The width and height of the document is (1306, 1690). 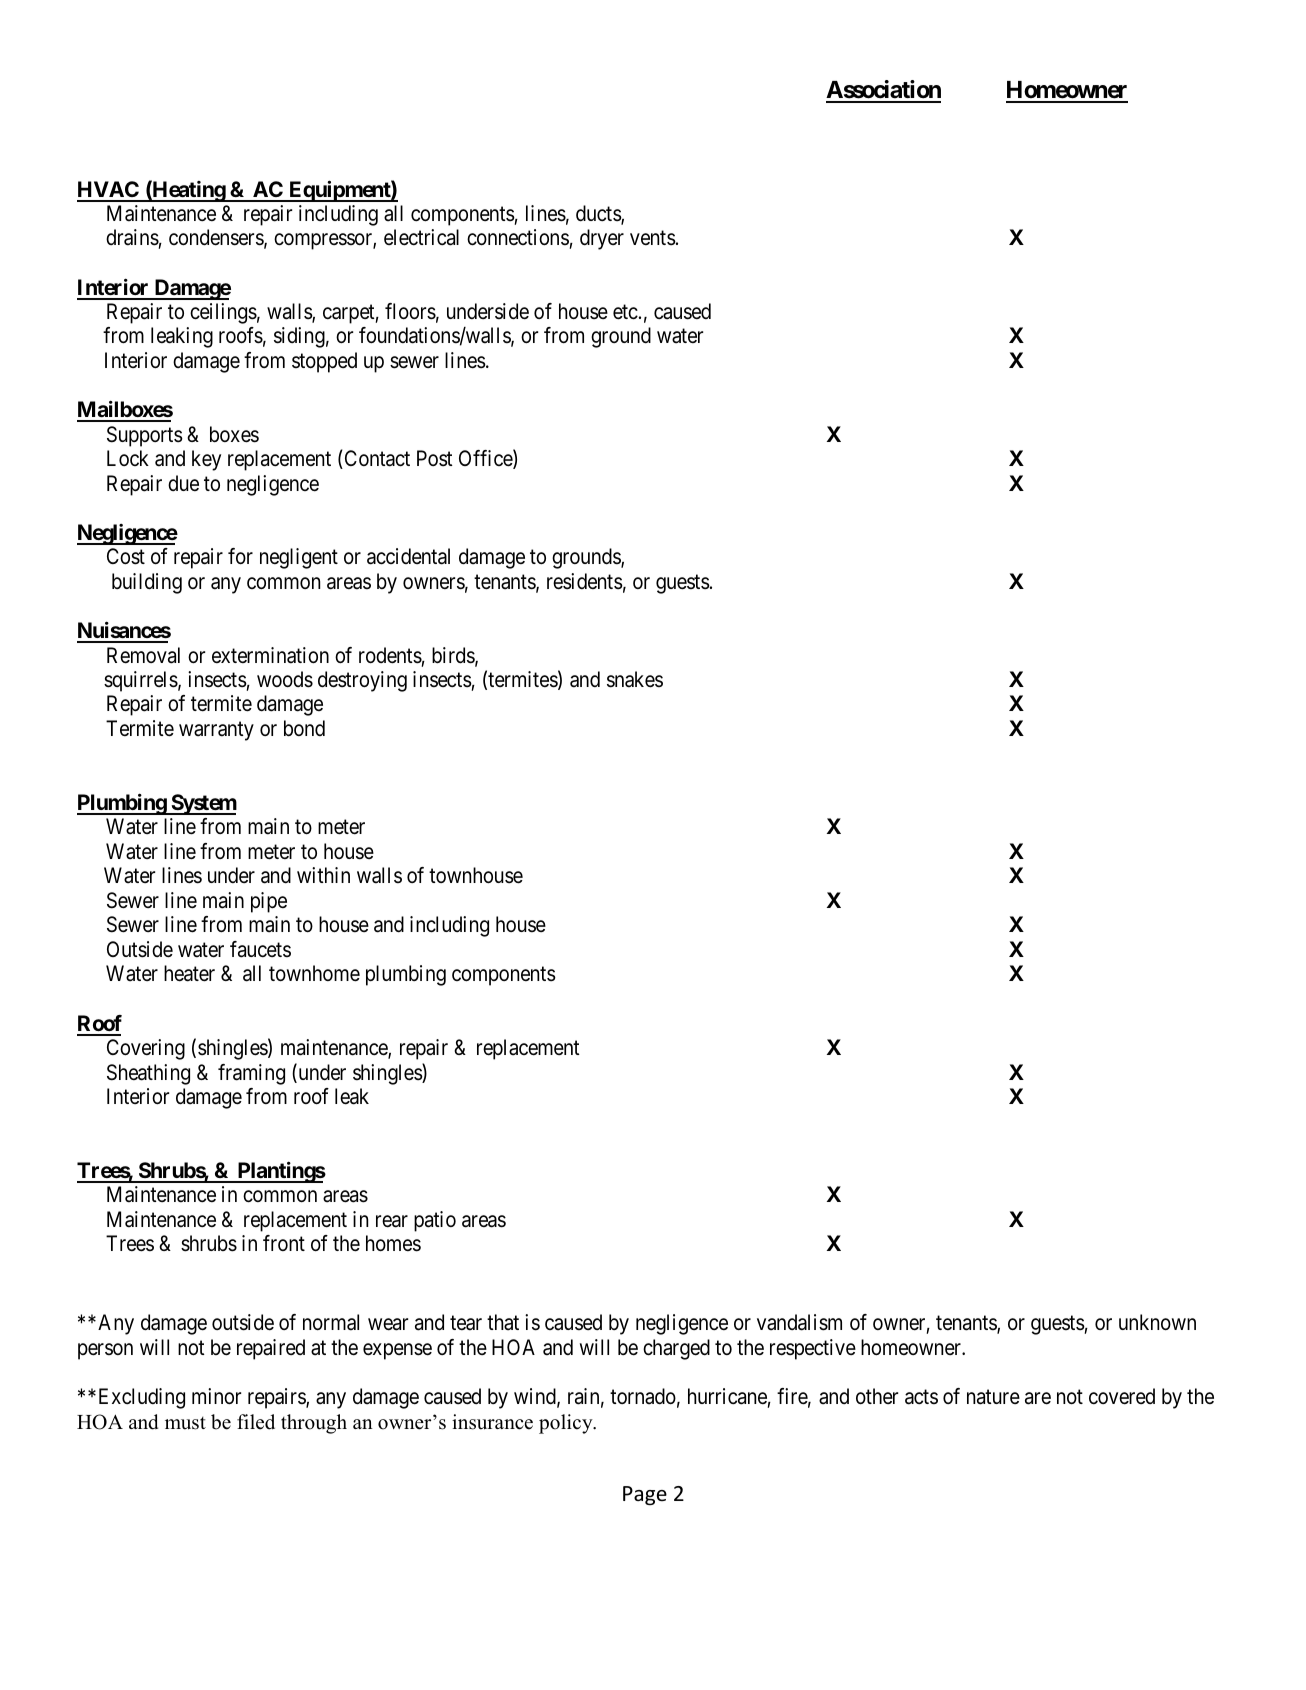 I want to click on filed, so click(x=256, y=1422).
